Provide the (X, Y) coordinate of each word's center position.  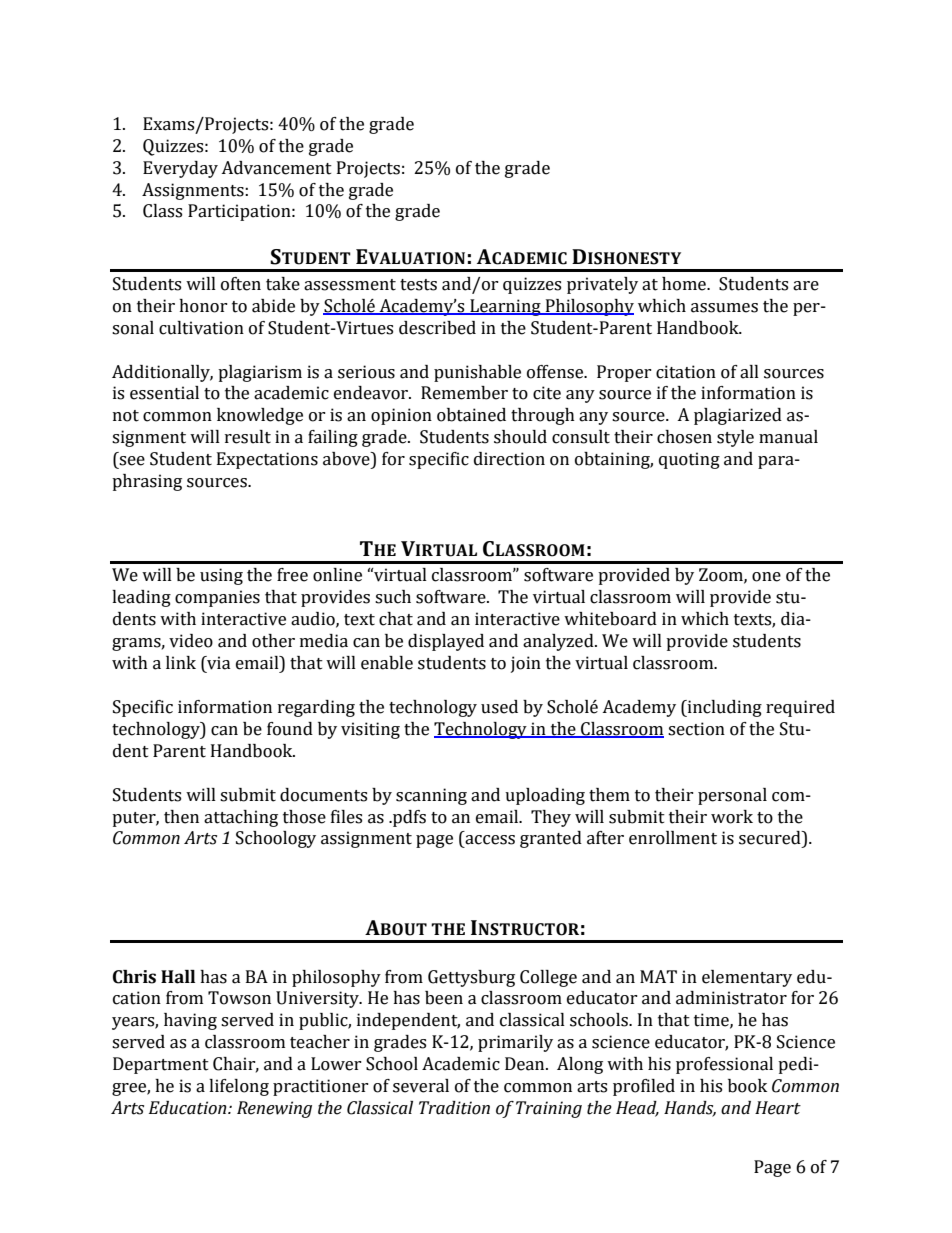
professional (724, 1065)
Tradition (454, 1108)
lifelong (239, 1087)
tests (418, 285)
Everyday (180, 169)
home (685, 284)
